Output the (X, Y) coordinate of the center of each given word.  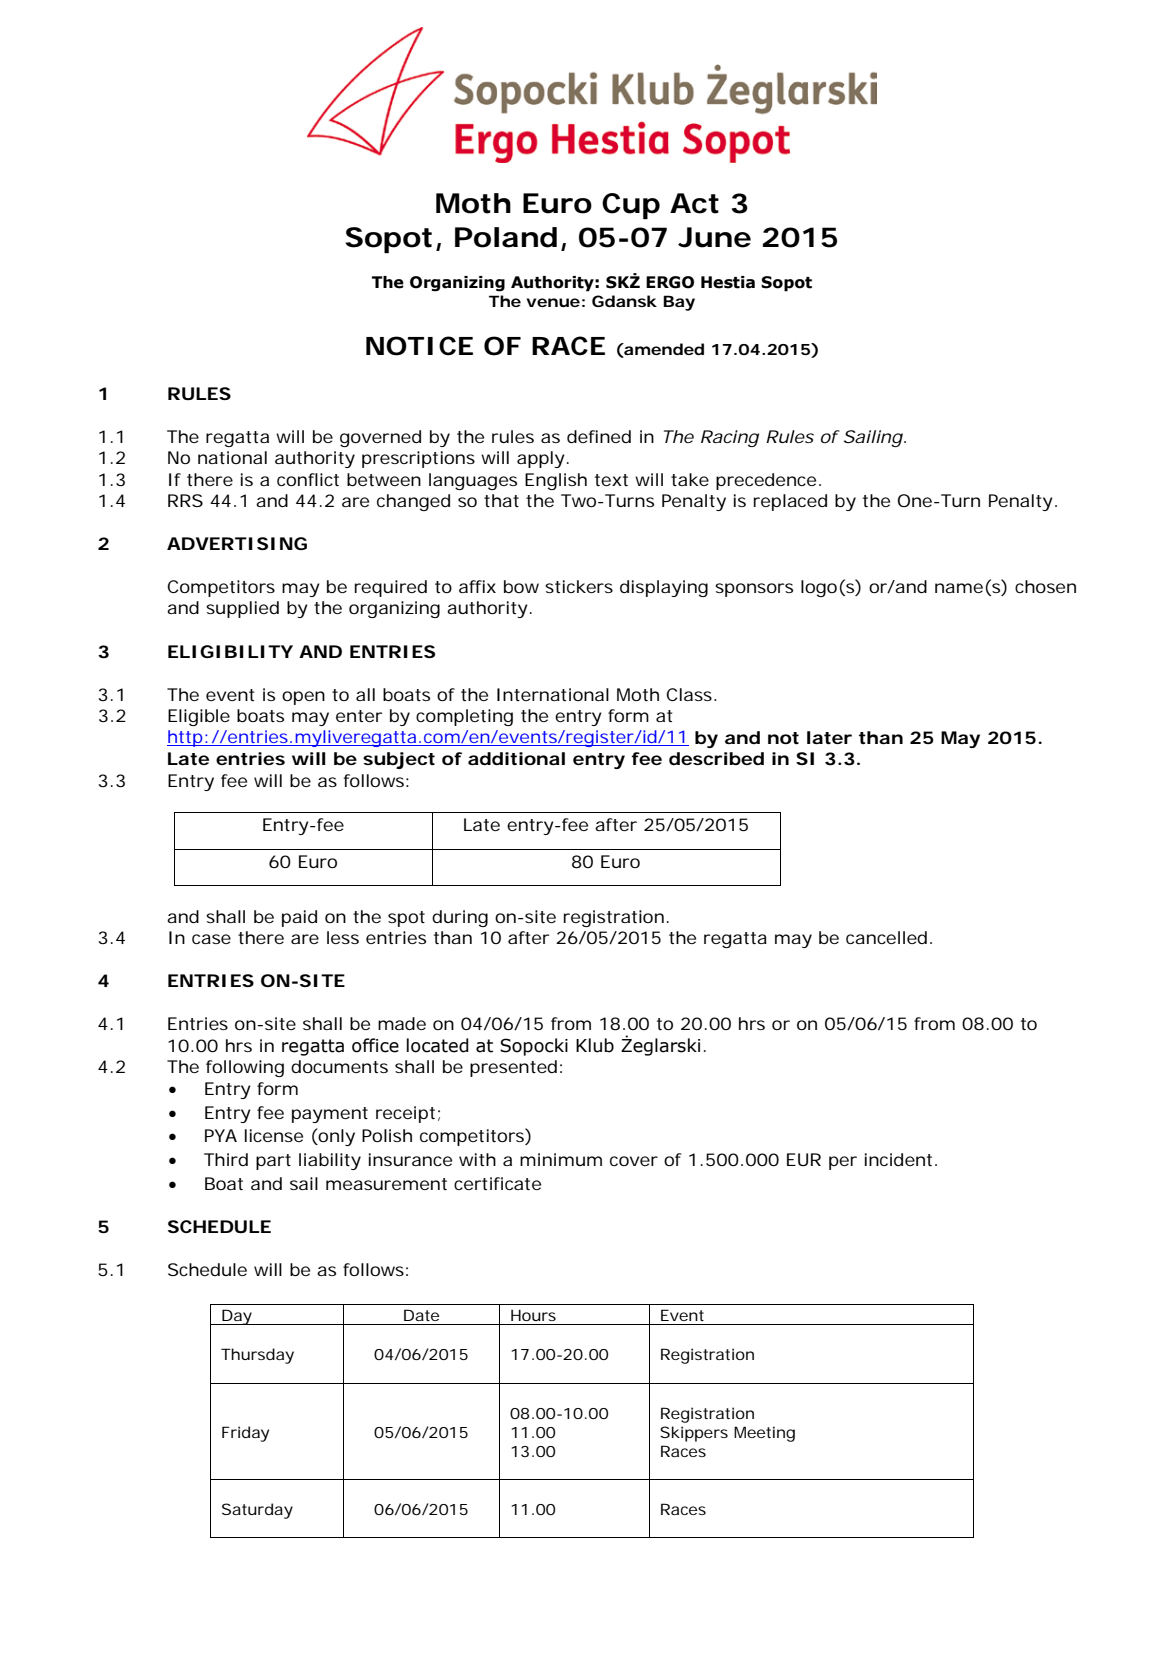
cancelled (886, 937)
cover (634, 1161)
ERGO (670, 282)
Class (689, 694)
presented (513, 1068)
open (303, 698)
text (611, 480)
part (273, 1162)
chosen (1045, 586)
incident (898, 1159)
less (343, 937)
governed (380, 438)
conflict (308, 479)
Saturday (257, 1511)
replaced (790, 502)
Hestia (728, 282)
